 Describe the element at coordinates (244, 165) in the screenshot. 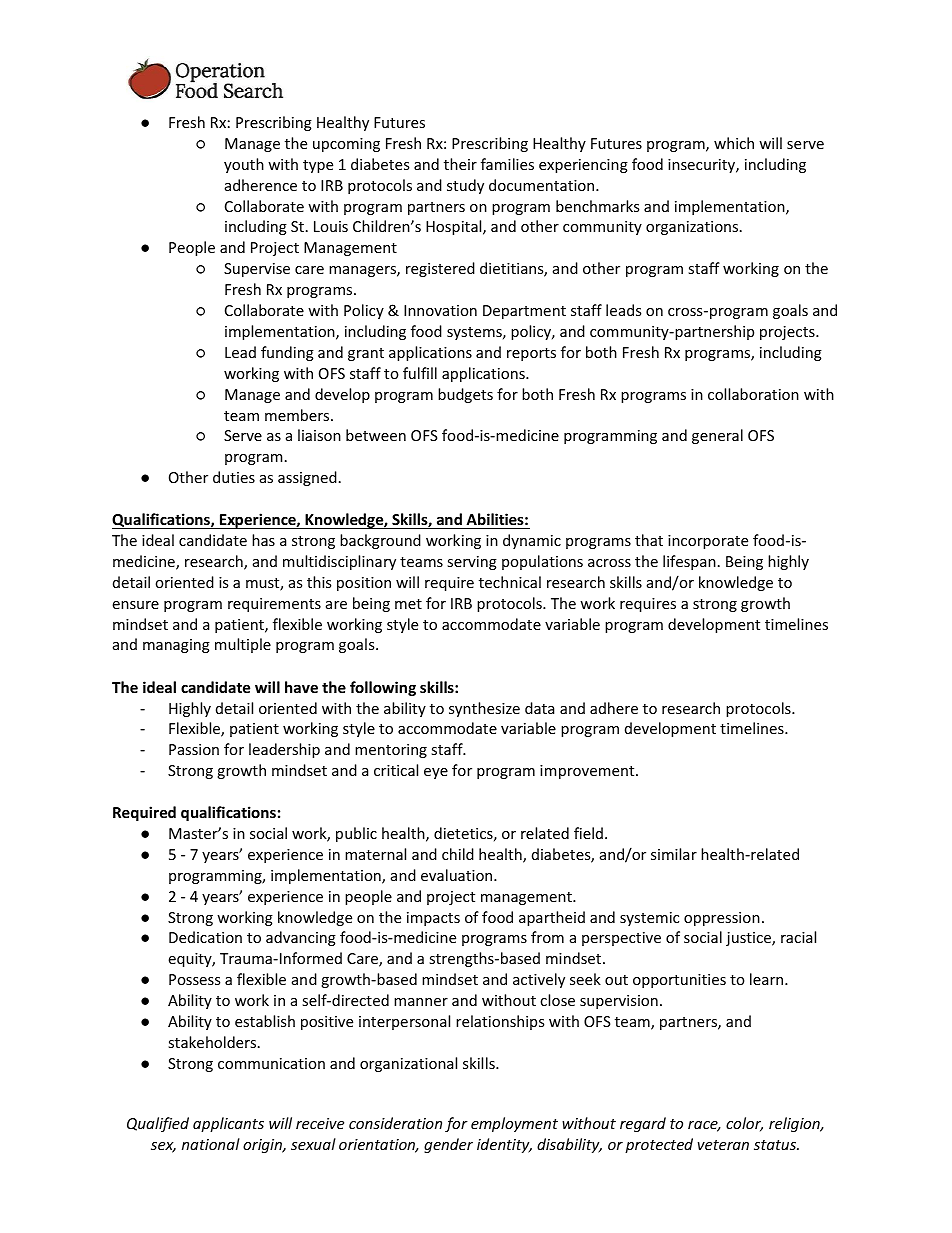

I see `youth` at that location.
